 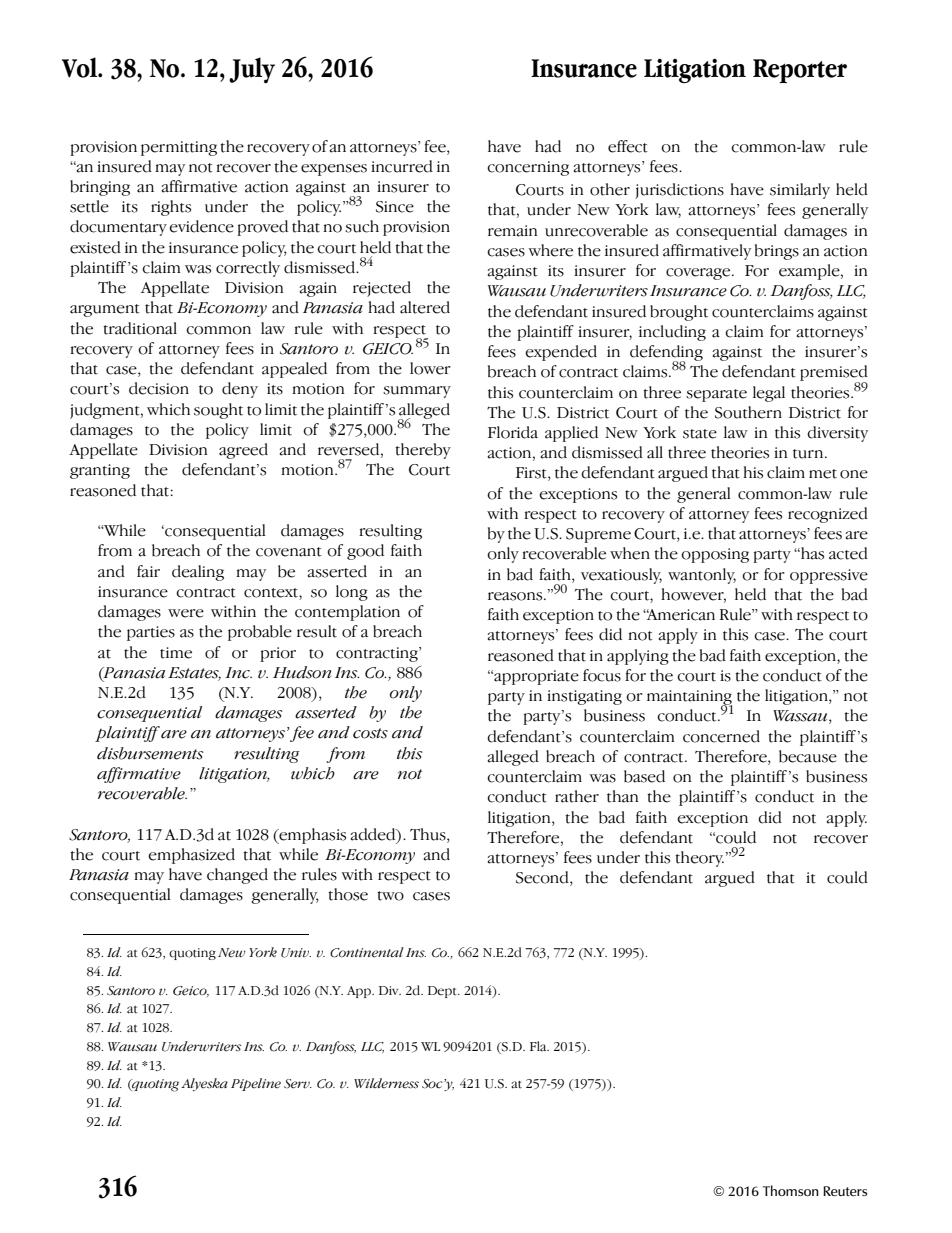 What do you see at coordinates (791, 1190) in the screenshot?
I see `Thomson` at bounding box center [791, 1190].
